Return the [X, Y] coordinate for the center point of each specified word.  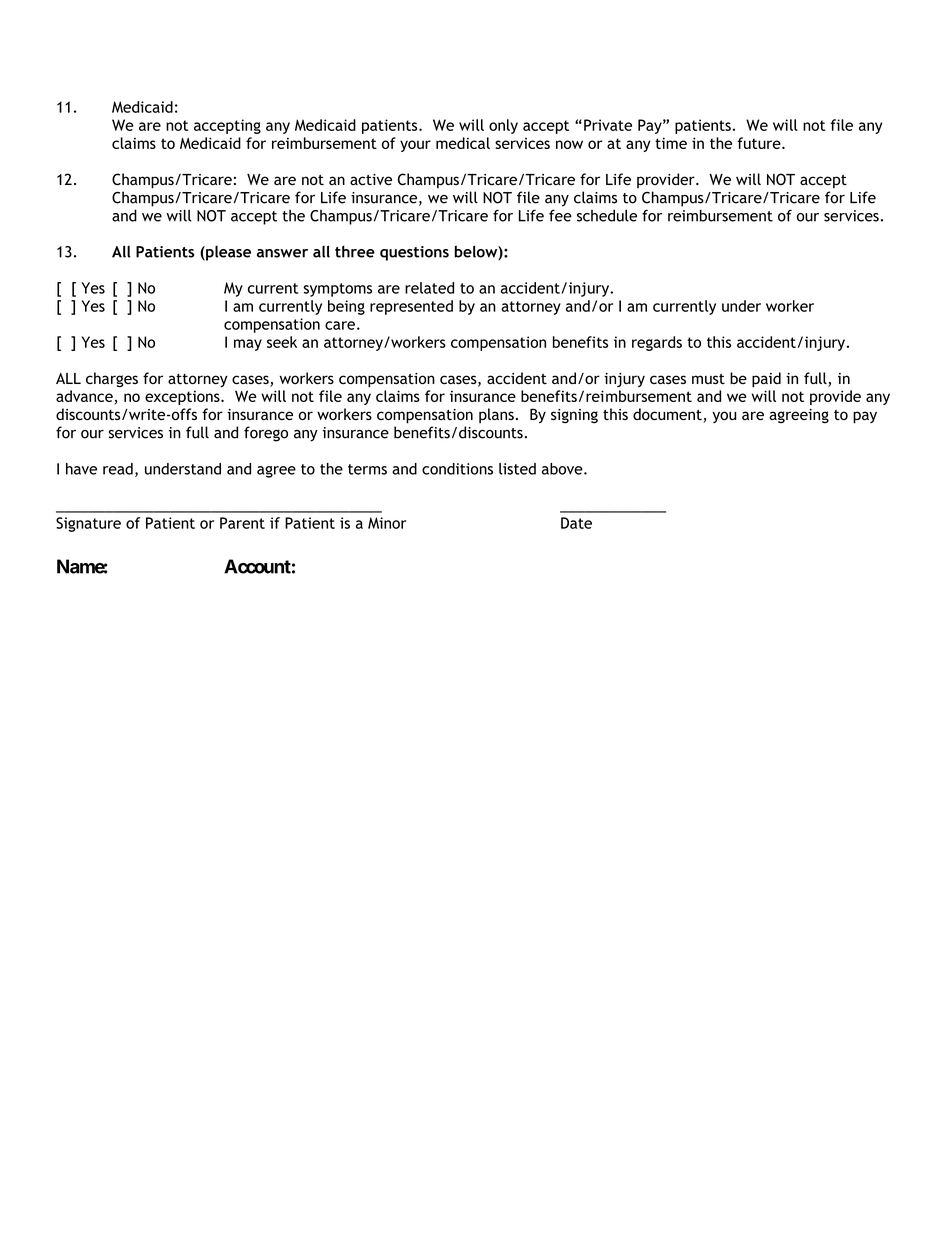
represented [411, 307]
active [371, 179]
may [248, 345]
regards [657, 343]
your [415, 146]
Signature [88, 524]
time [671, 143]
